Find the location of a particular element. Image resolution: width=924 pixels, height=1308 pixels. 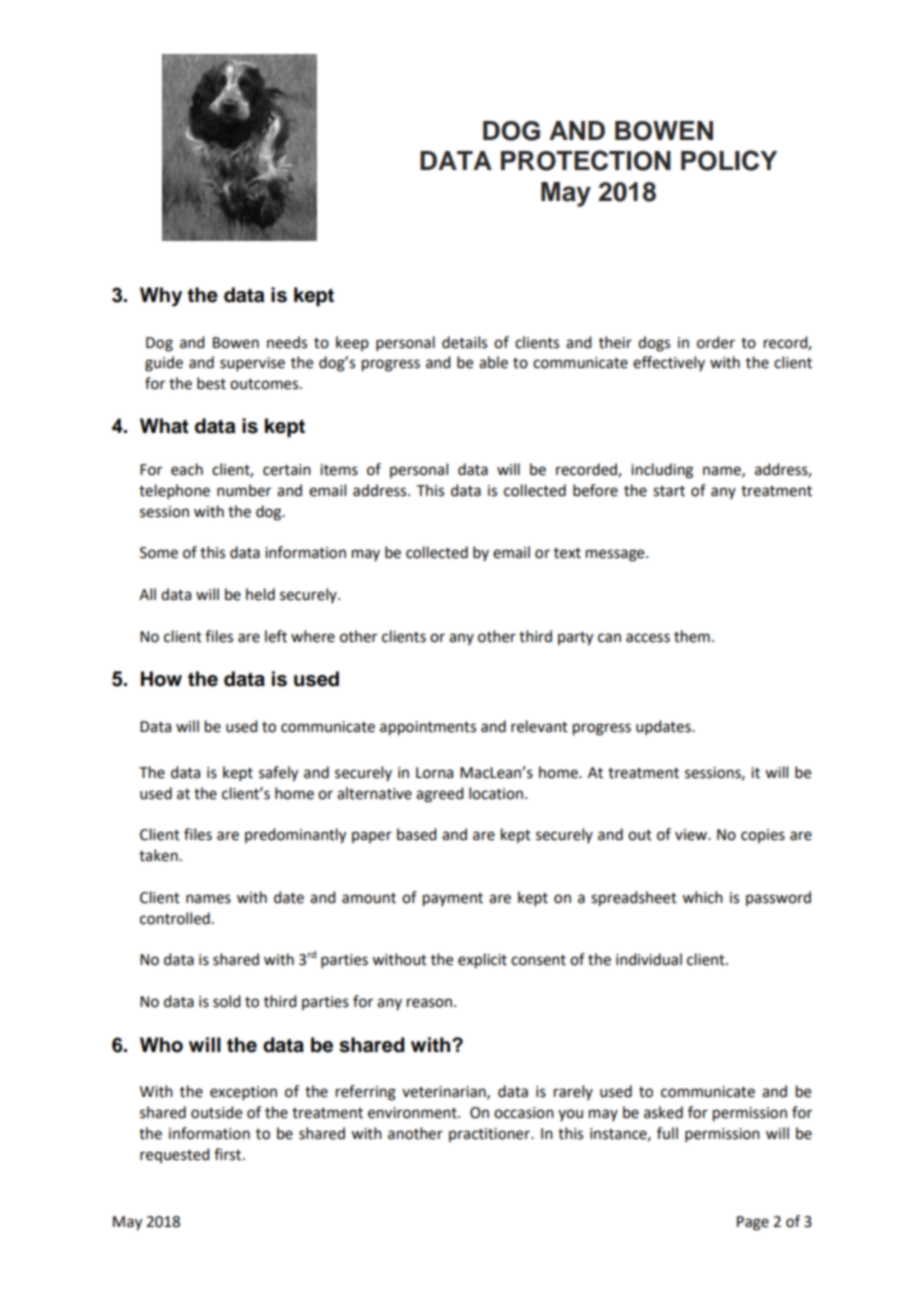

Page is located at coordinates (753, 1223).
